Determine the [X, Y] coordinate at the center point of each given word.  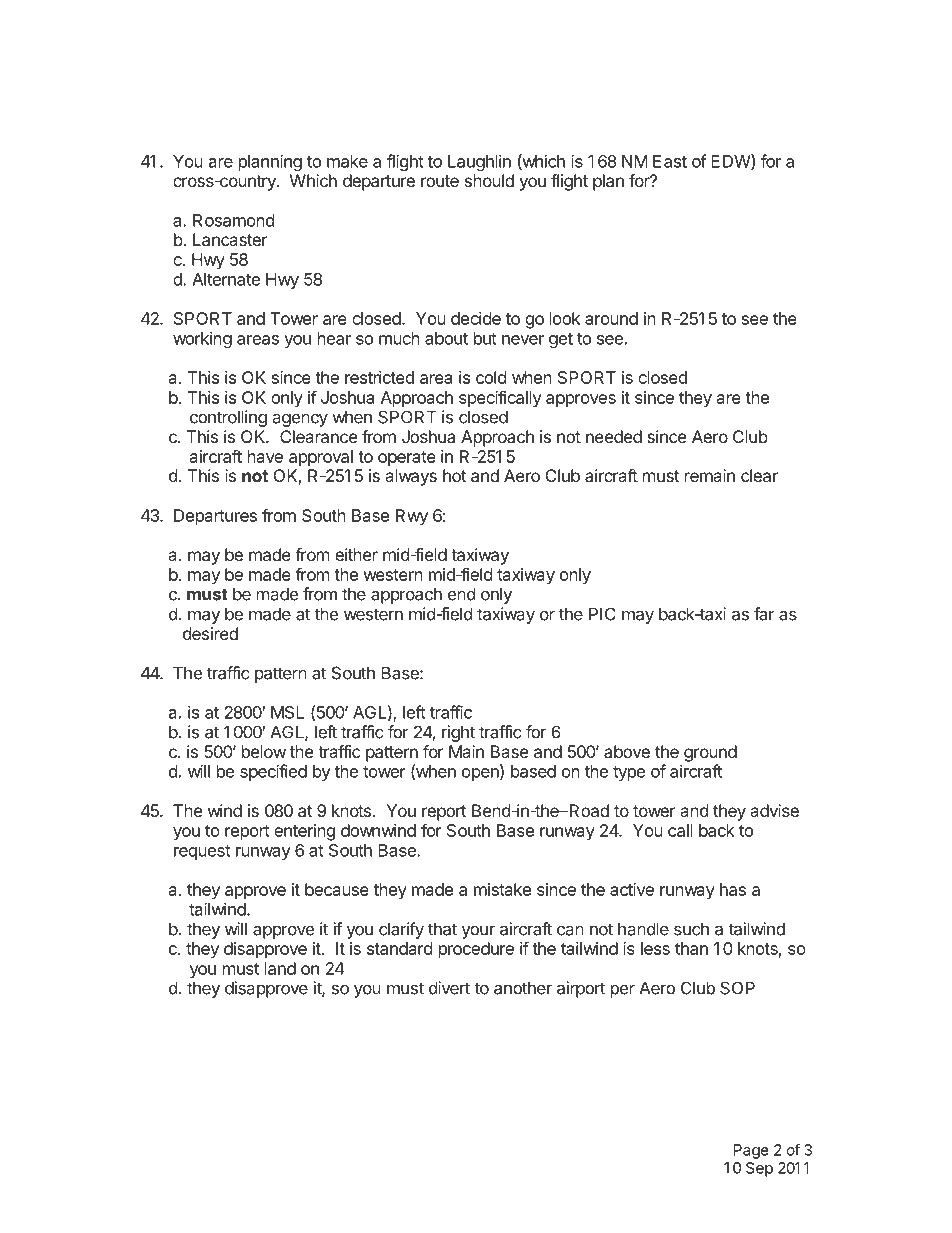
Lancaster [230, 239]
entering [304, 832]
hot [454, 475]
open [481, 774]
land [280, 968]
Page [751, 1151]
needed [614, 436]
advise [774, 810]
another [523, 988]
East [670, 161]
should [489, 180]
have [265, 456]
